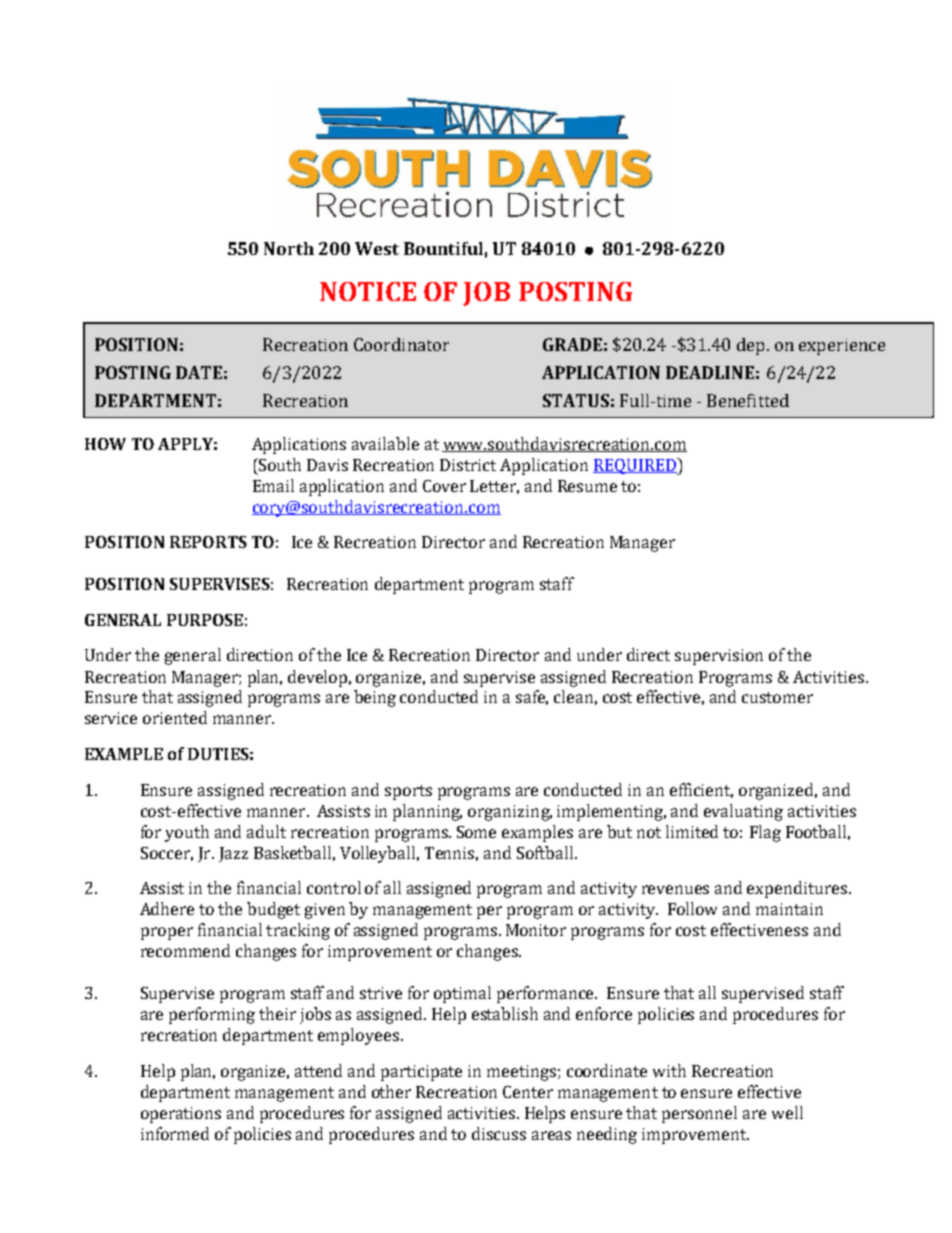  I want to click on West, so click(377, 248).
